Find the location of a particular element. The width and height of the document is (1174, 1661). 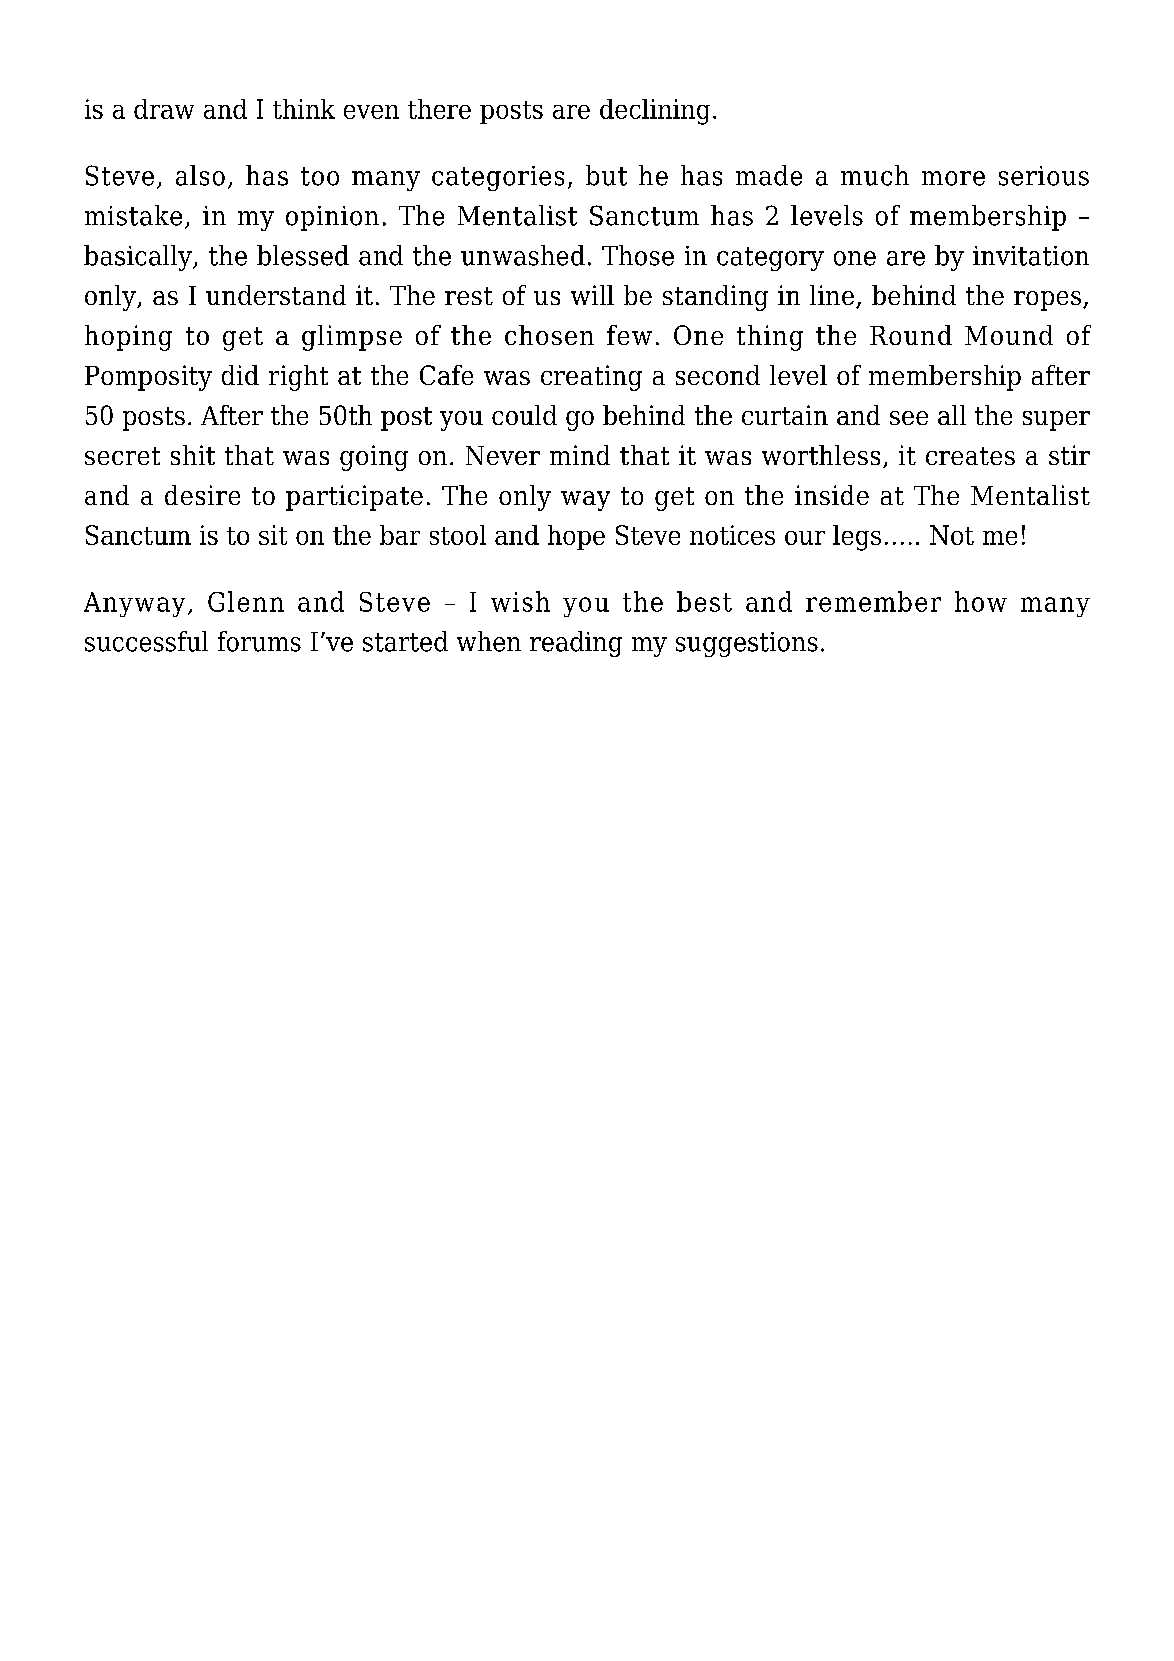

will is located at coordinates (592, 295).
